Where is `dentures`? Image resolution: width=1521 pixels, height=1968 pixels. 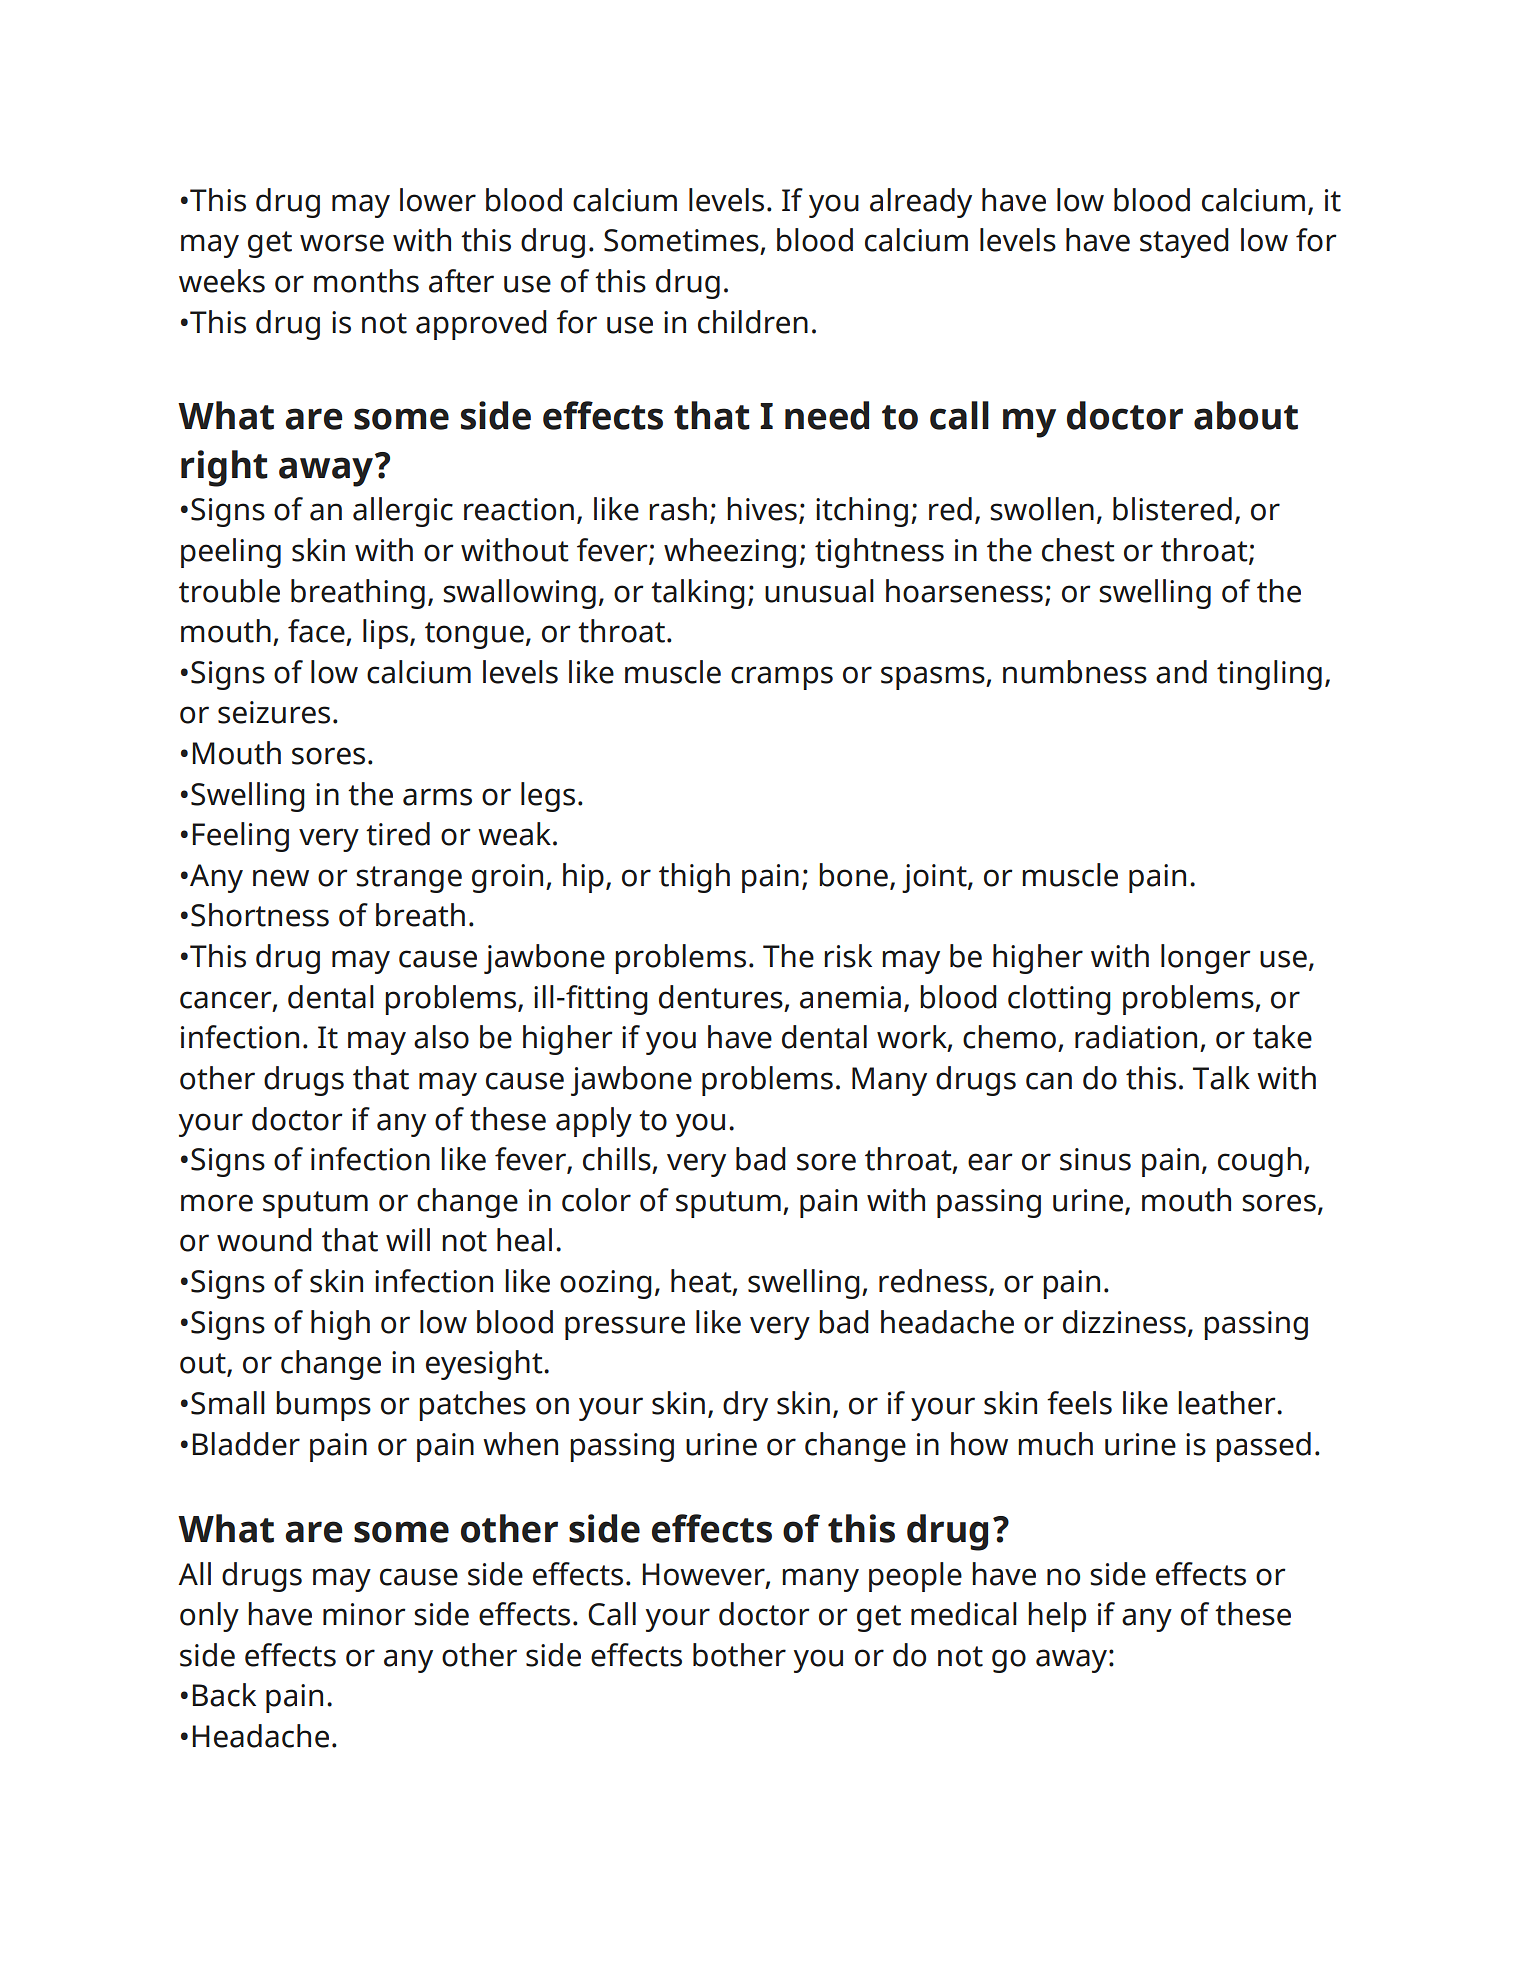 dentures is located at coordinates (721, 997).
